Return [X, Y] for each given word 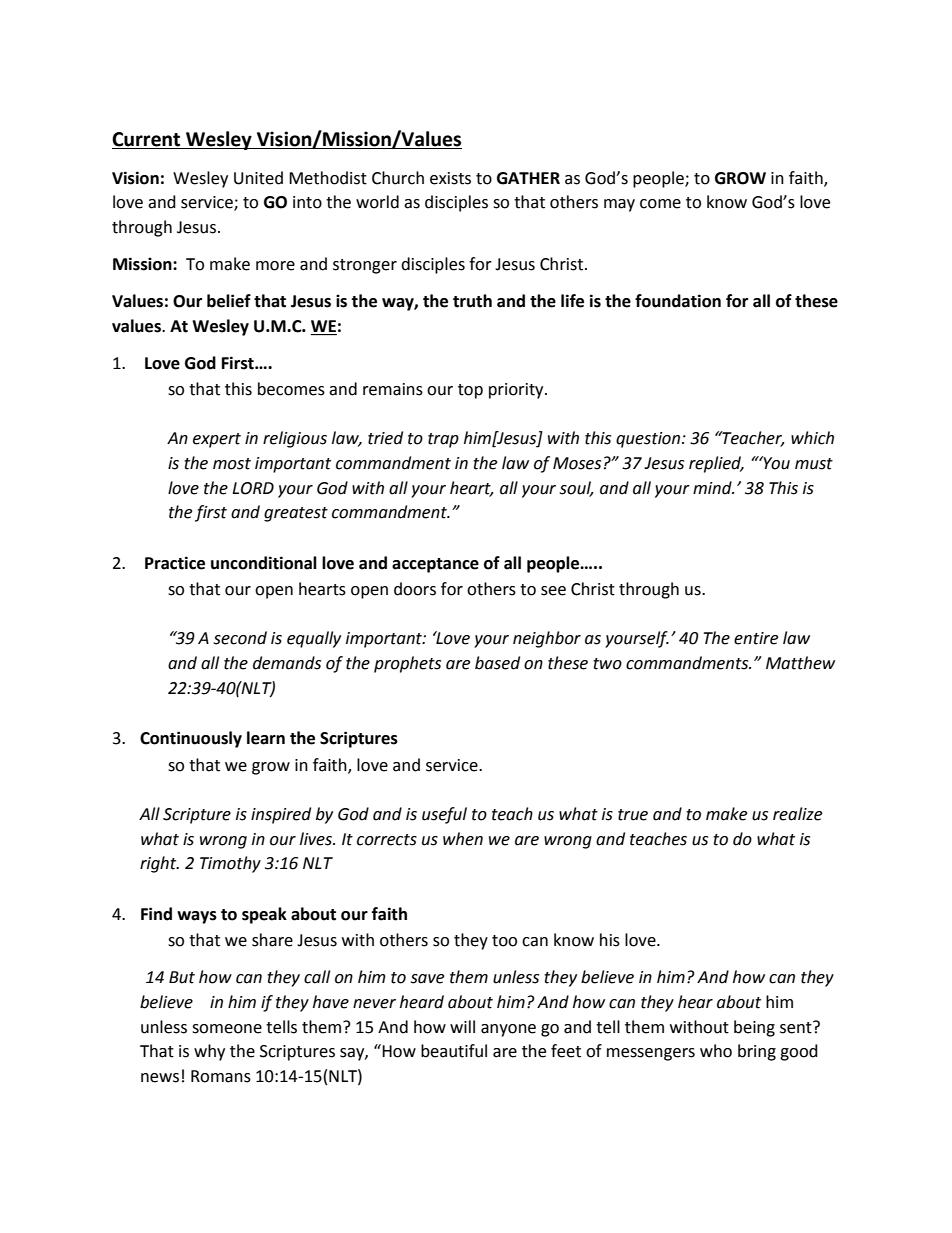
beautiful [454, 1051]
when [463, 839]
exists [450, 178]
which [812, 438]
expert [217, 440]
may [619, 205]
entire [756, 638]
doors [415, 589]
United [258, 178]
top [470, 391]
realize [797, 814]
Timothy [230, 864]
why [209, 1052]
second [240, 638]
